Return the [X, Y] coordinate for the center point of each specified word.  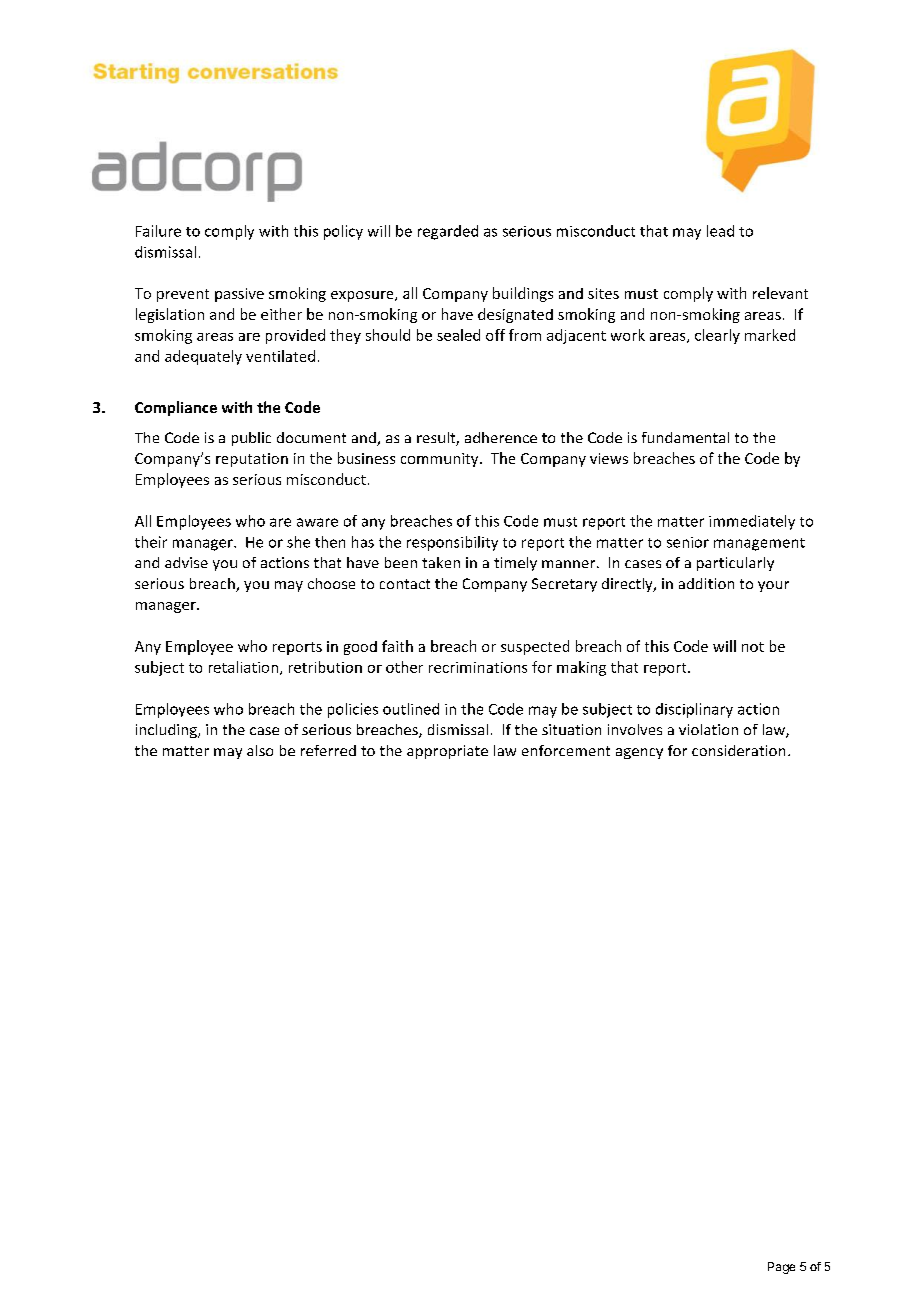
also [260, 750]
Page [781, 1268]
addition [706, 583]
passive [239, 295]
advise [186, 562]
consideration [738, 750]
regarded [448, 232]
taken [441, 562]
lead [720, 231]
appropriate [447, 752]
